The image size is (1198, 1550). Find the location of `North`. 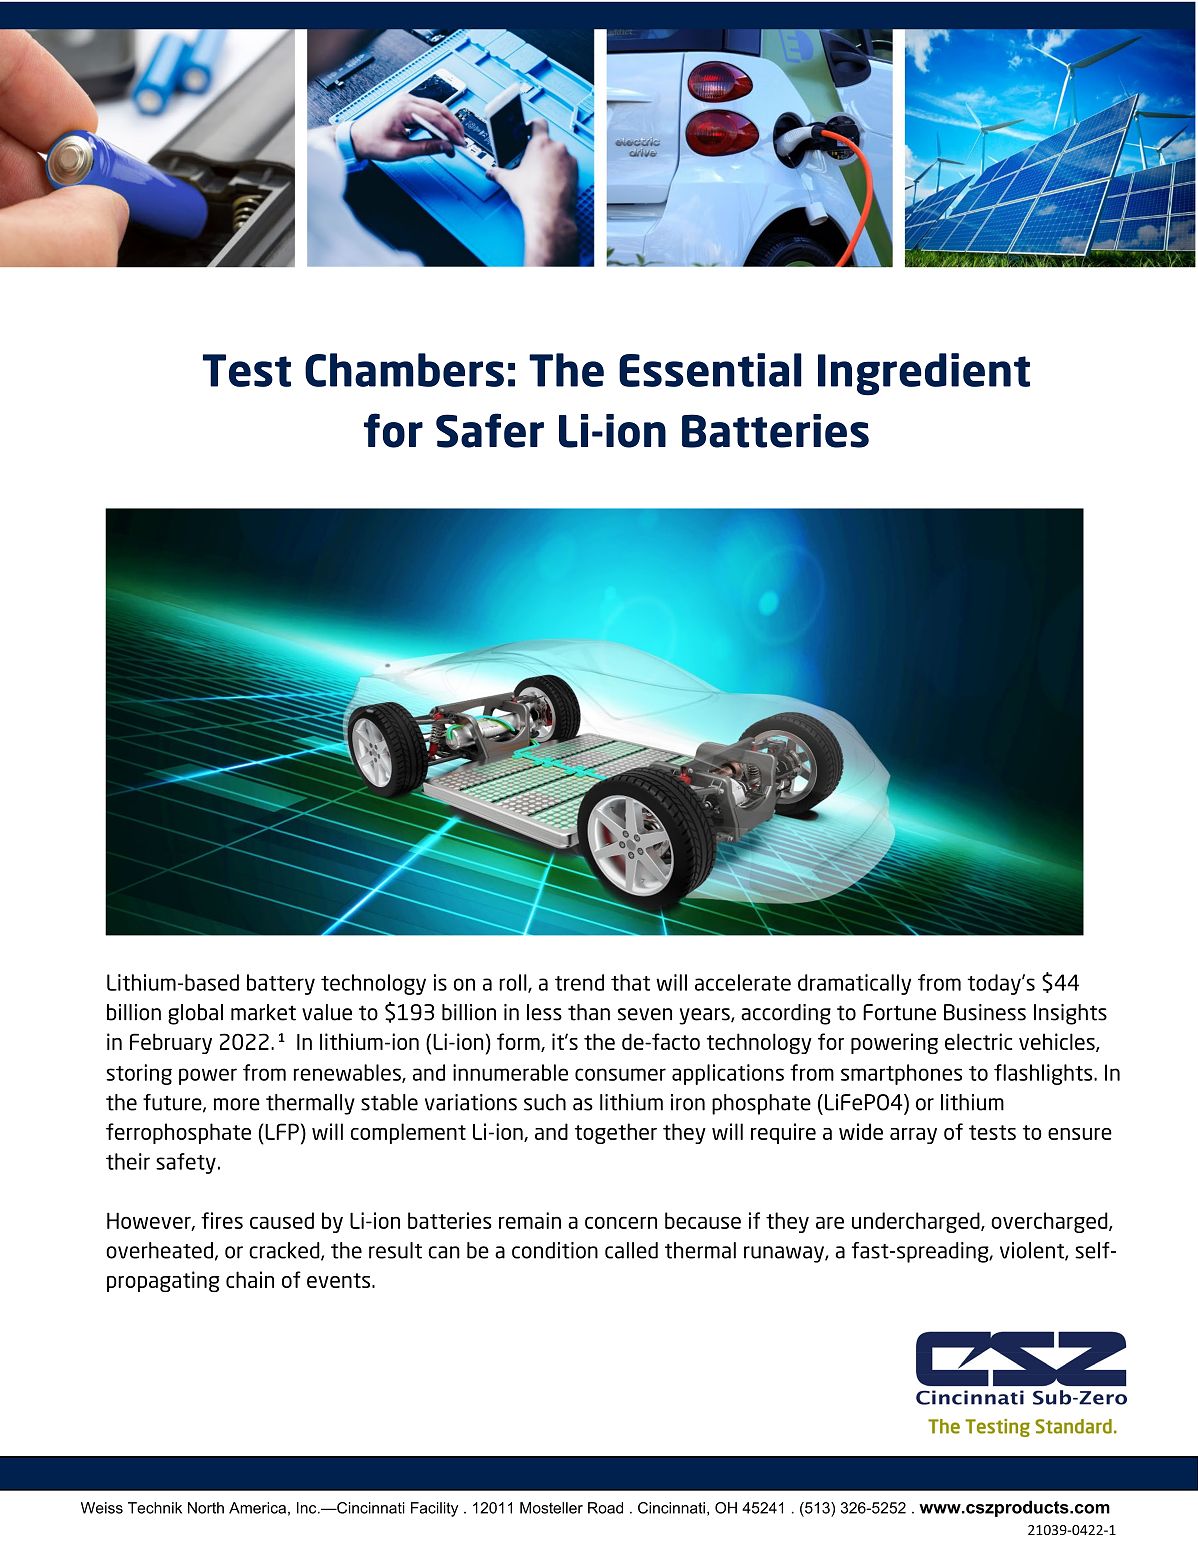

North is located at coordinates (206, 1508).
